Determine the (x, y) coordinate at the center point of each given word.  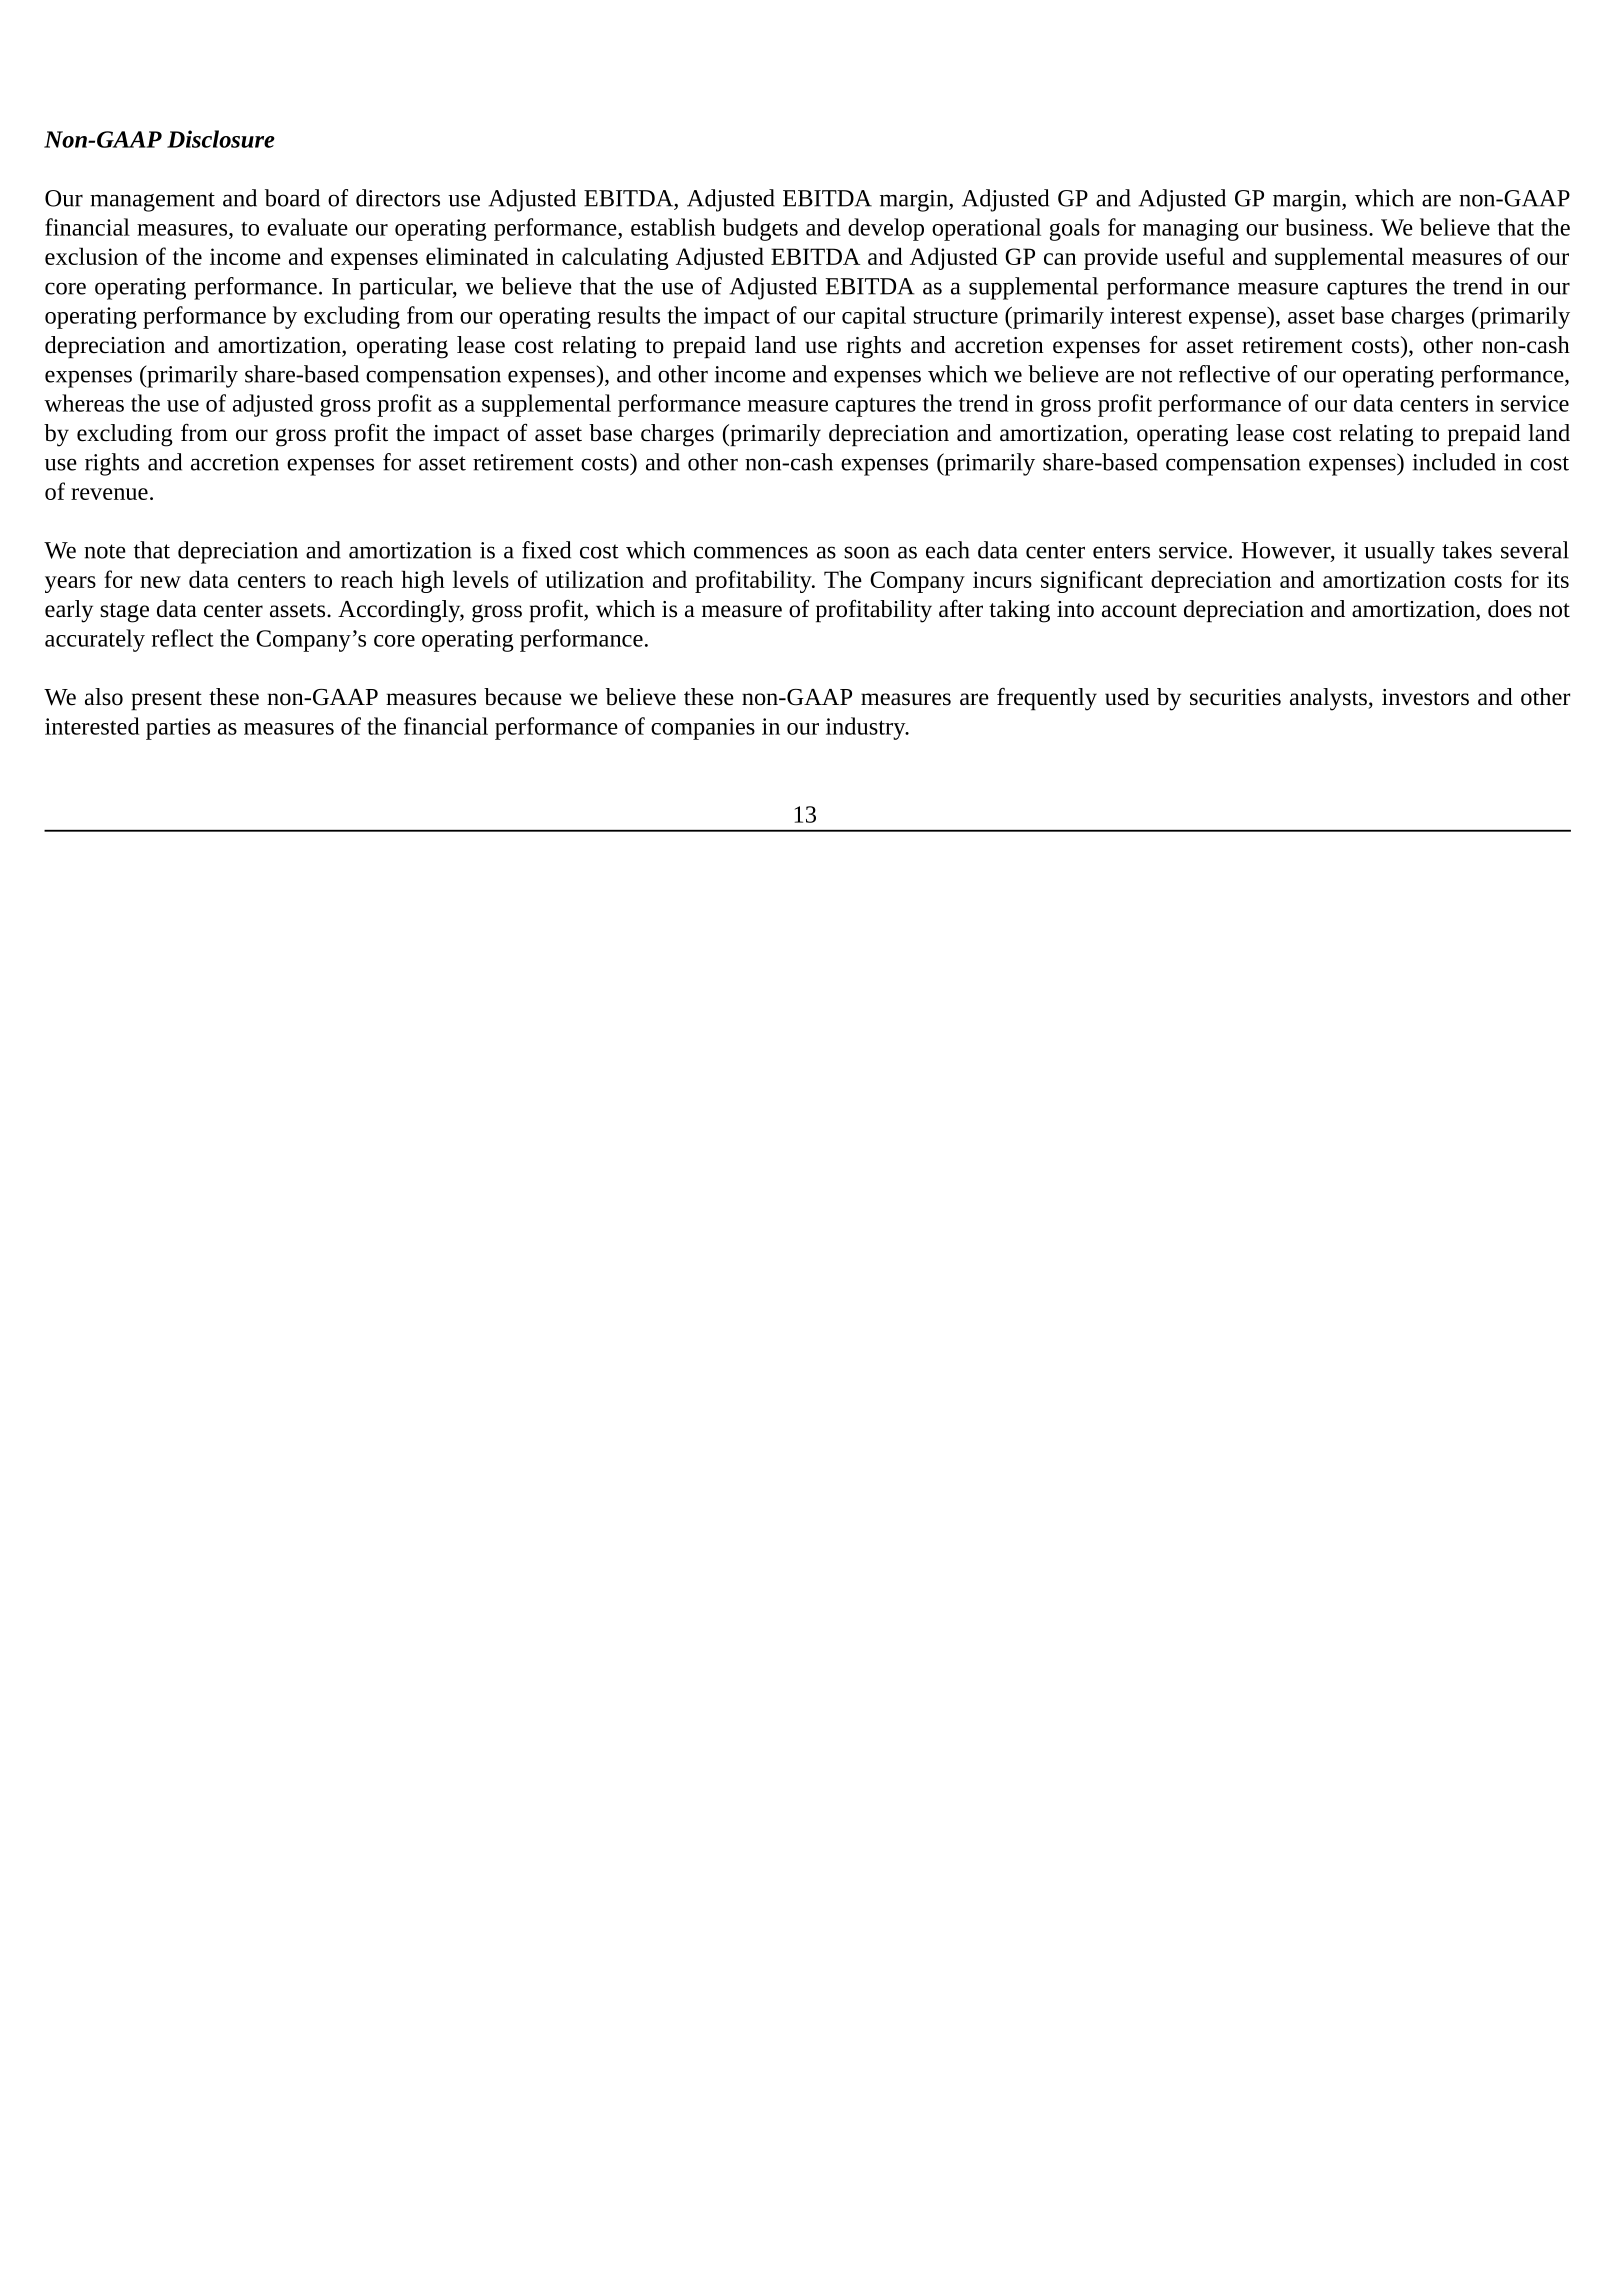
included (1454, 462)
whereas (84, 403)
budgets (760, 229)
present (166, 701)
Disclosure (221, 139)
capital (874, 317)
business (1327, 227)
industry (867, 728)
